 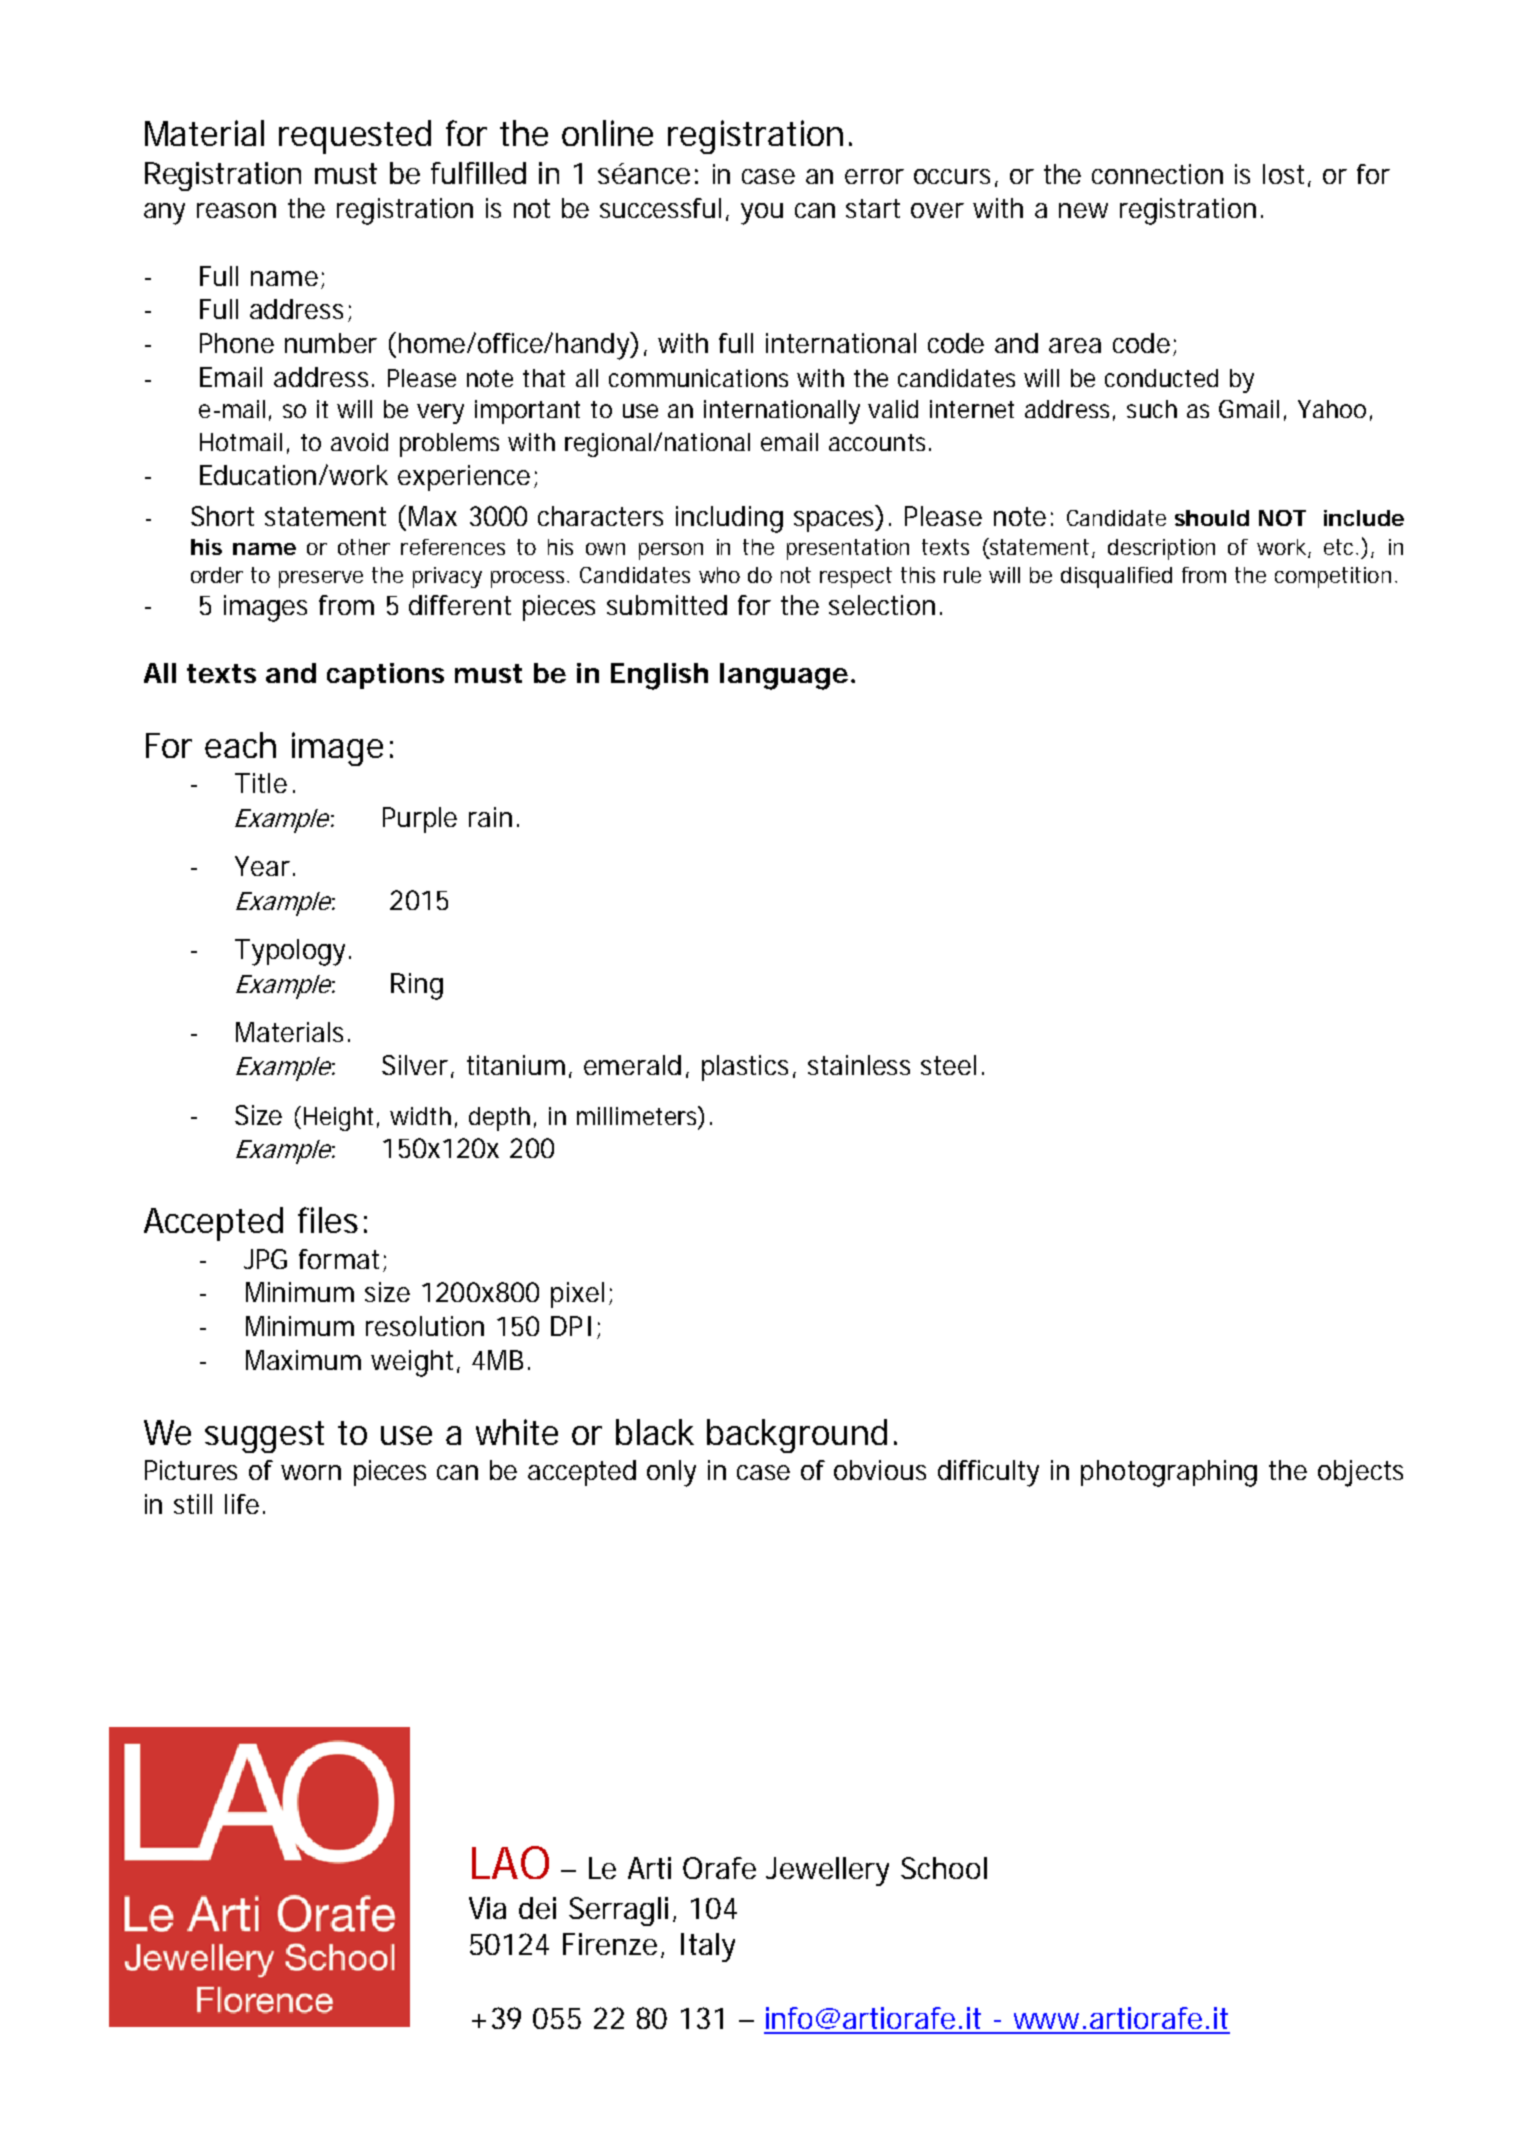 What do you see at coordinates (827, 1871) in the page?
I see `Jewellery` at bounding box center [827, 1871].
